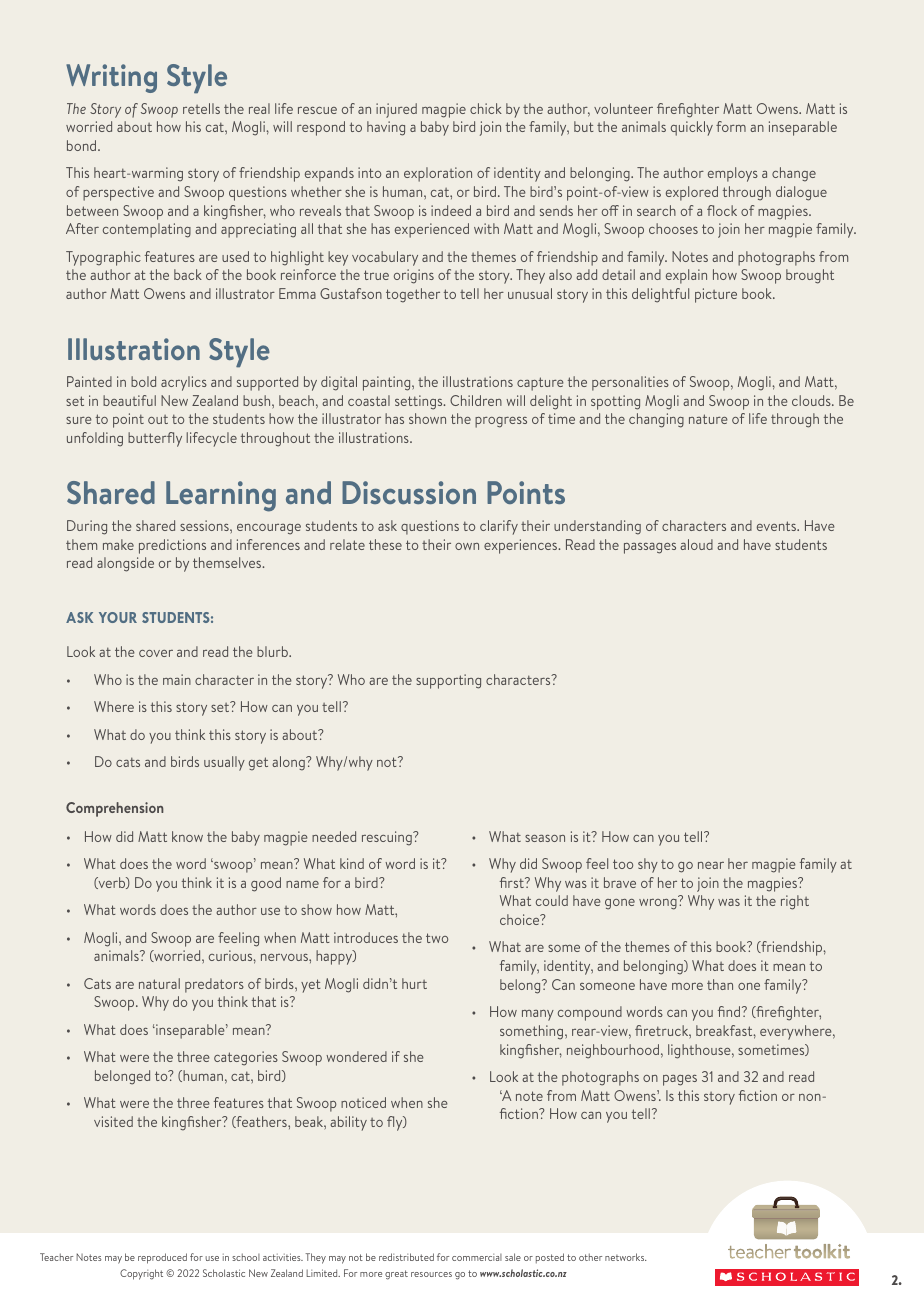 This page has height=1308, width=924. I want to click on redistributed, so click(406, 1257).
